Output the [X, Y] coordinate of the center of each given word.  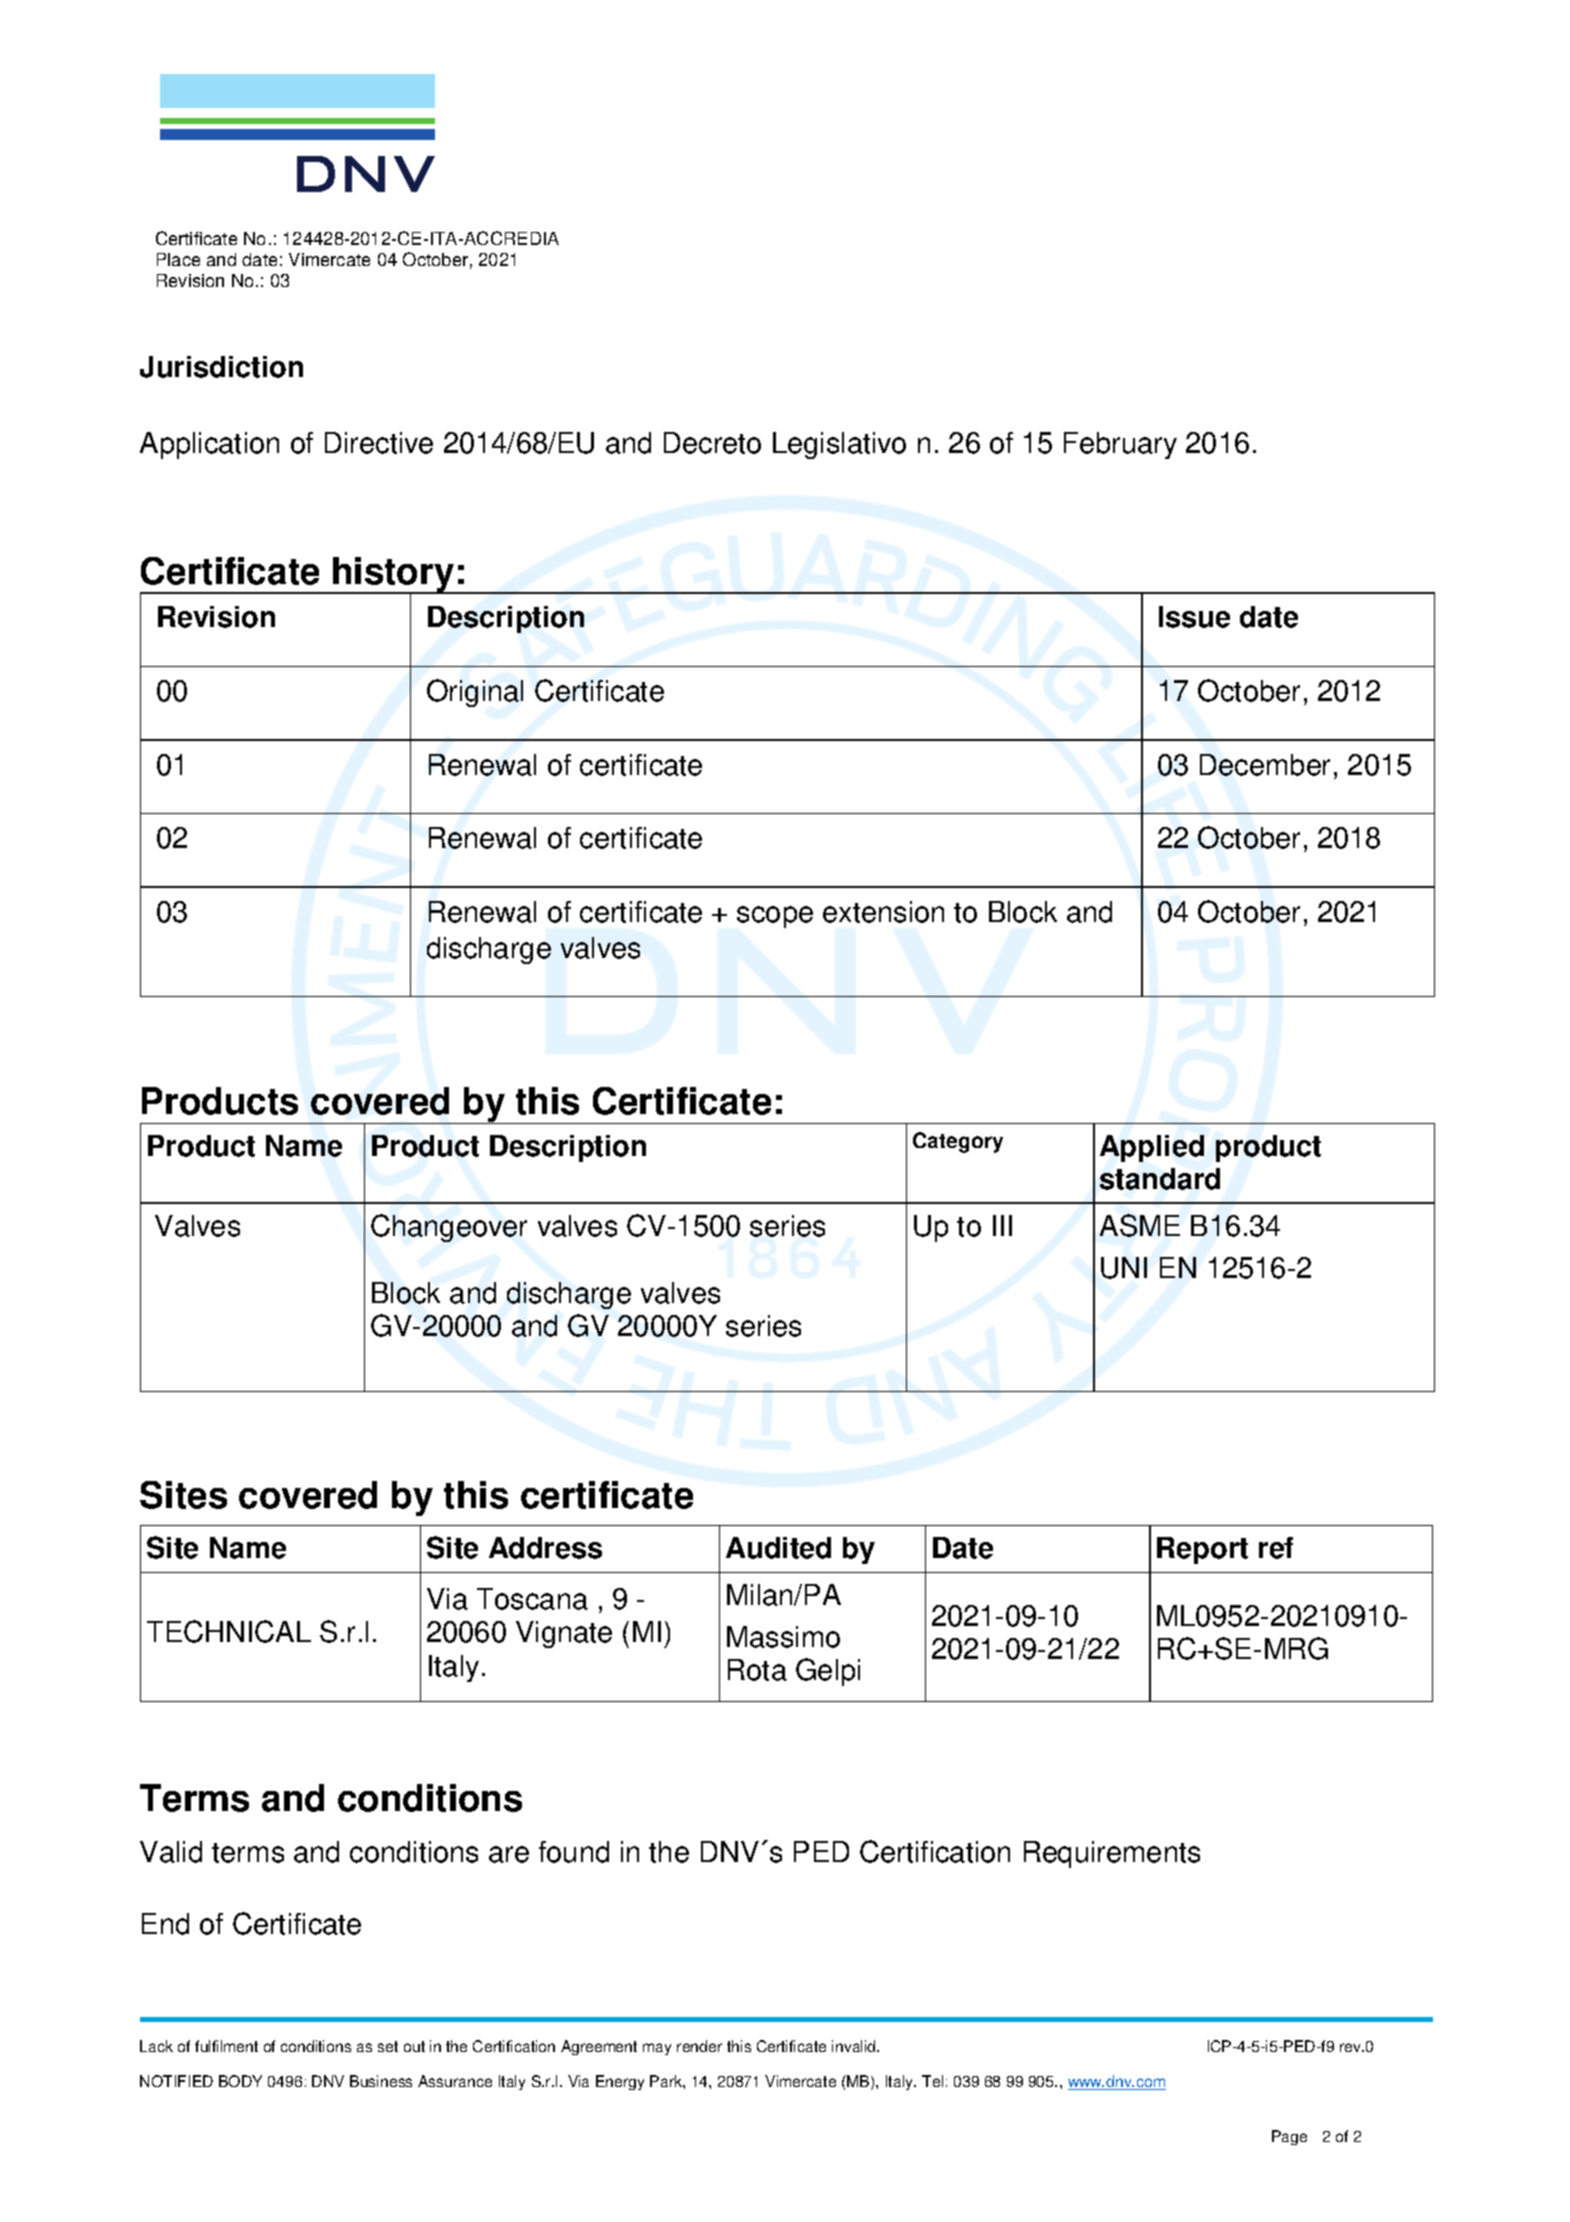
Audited [778, 1548]
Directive [379, 443]
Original [475, 693]
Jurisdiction [221, 367]
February [1120, 445]
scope [775, 917]
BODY [240, 2081]
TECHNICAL [229, 1631]
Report [1202, 1550]
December [1265, 765]
